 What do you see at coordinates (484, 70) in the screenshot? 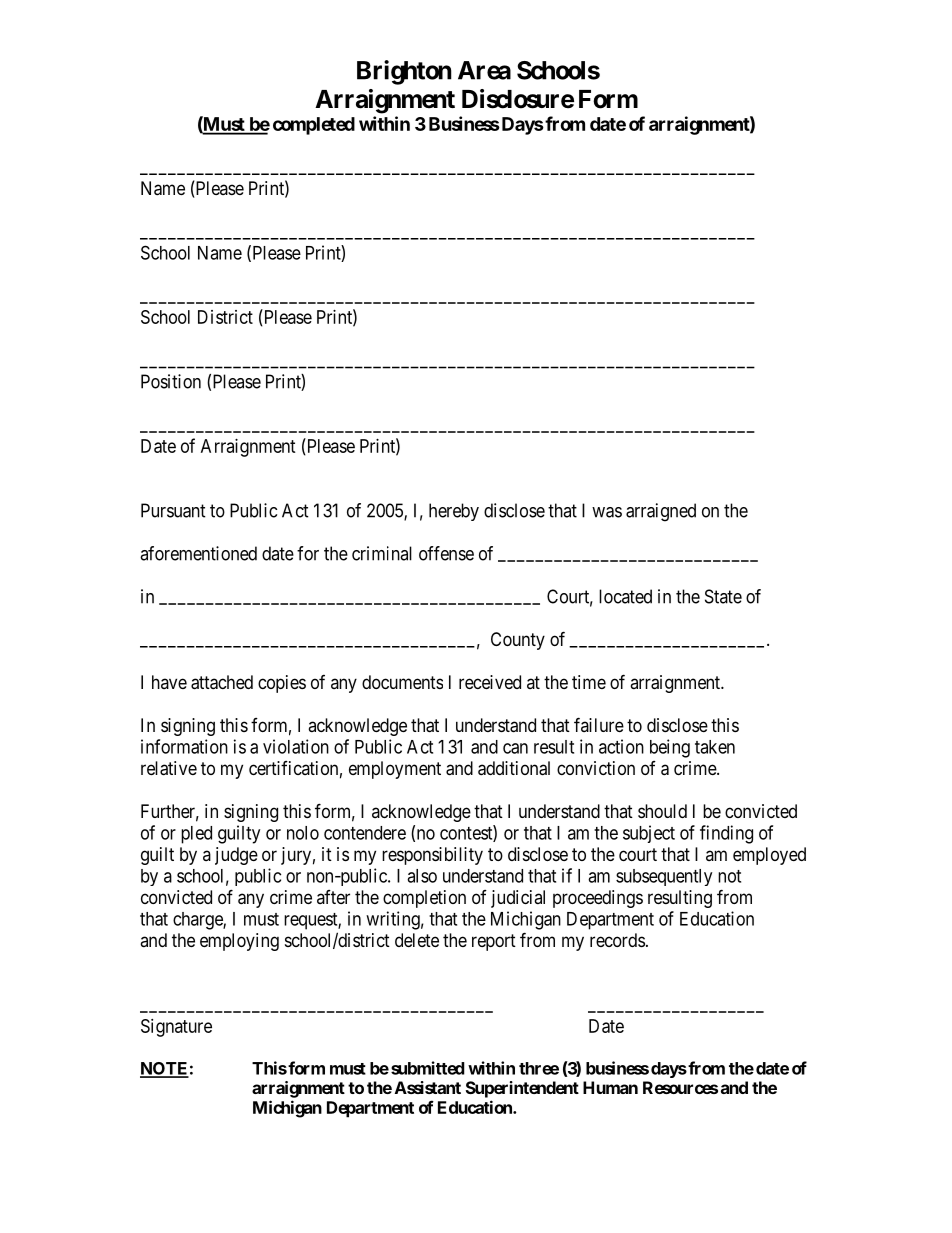
I see `Area` at bounding box center [484, 70].
